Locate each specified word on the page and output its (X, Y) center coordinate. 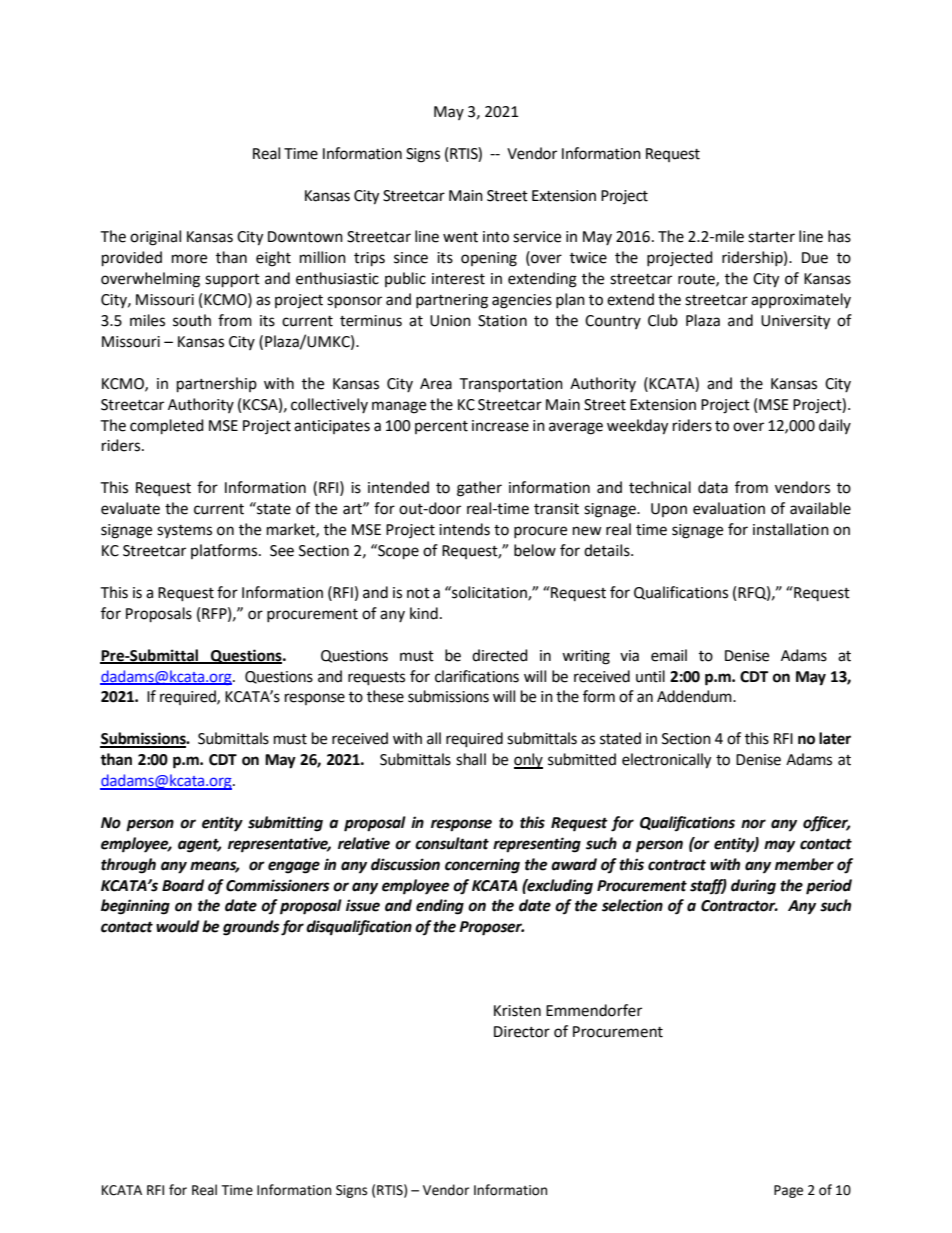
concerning (482, 866)
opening (489, 259)
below (535, 550)
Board (183, 885)
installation (791, 529)
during (753, 887)
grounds (251, 928)
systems (184, 532)
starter (771, 237)
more (189, 259)
